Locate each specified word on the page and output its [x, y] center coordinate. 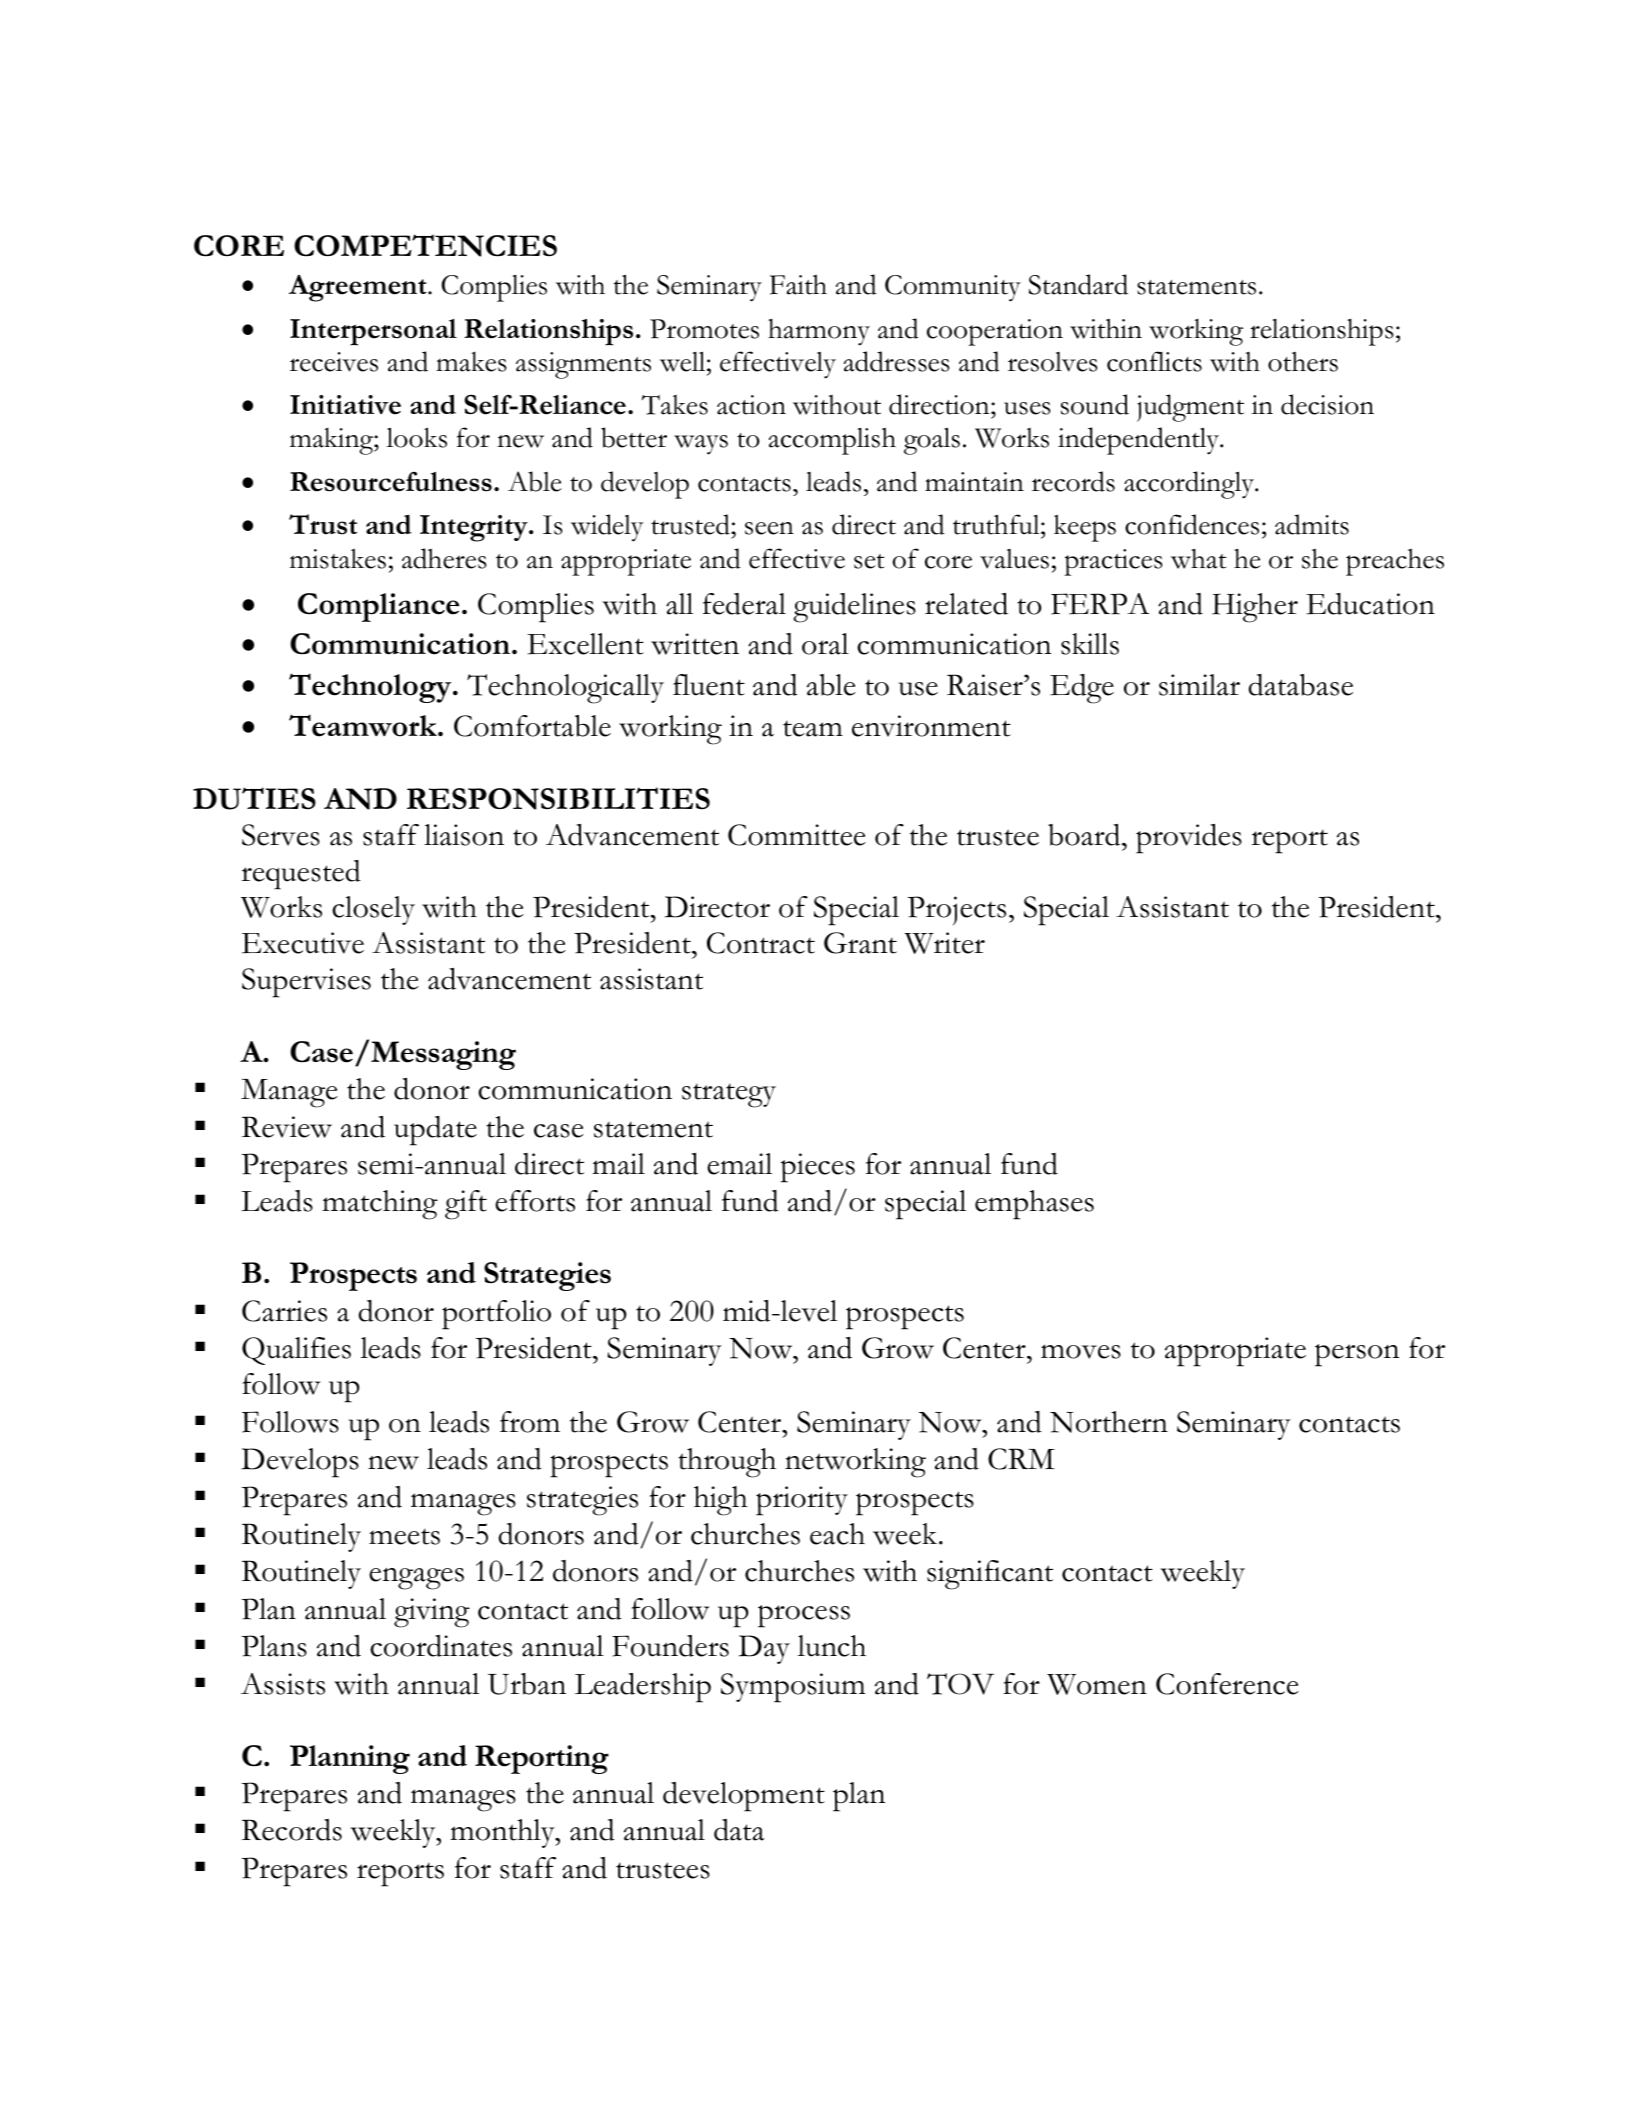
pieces [818, 1168]
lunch [832, 1646]
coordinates [441, 1646]
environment [931, 726]
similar [1199, 685]
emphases [1034, 1205]
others [1303, 362]
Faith [798, 285]
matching [380, 1205]
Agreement [359, 288]
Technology [371, 688]
